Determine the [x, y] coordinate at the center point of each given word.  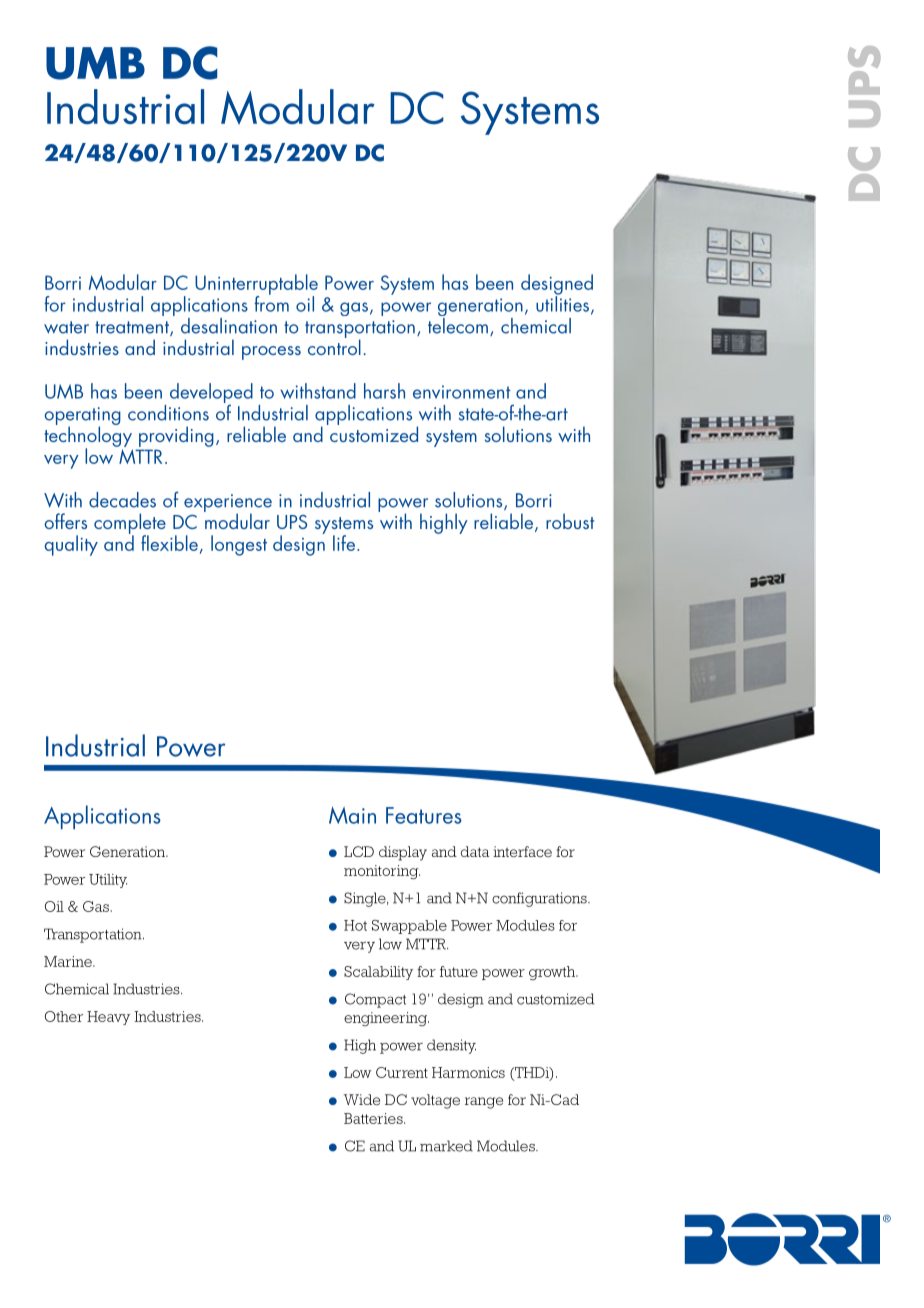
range [484, 1103]
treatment [133, 328]
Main [352, 815]
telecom [458, 324]
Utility [108, 881]
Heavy [108, 1018]
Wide [362, 1099]
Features [424, 815]
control [334, 346]
